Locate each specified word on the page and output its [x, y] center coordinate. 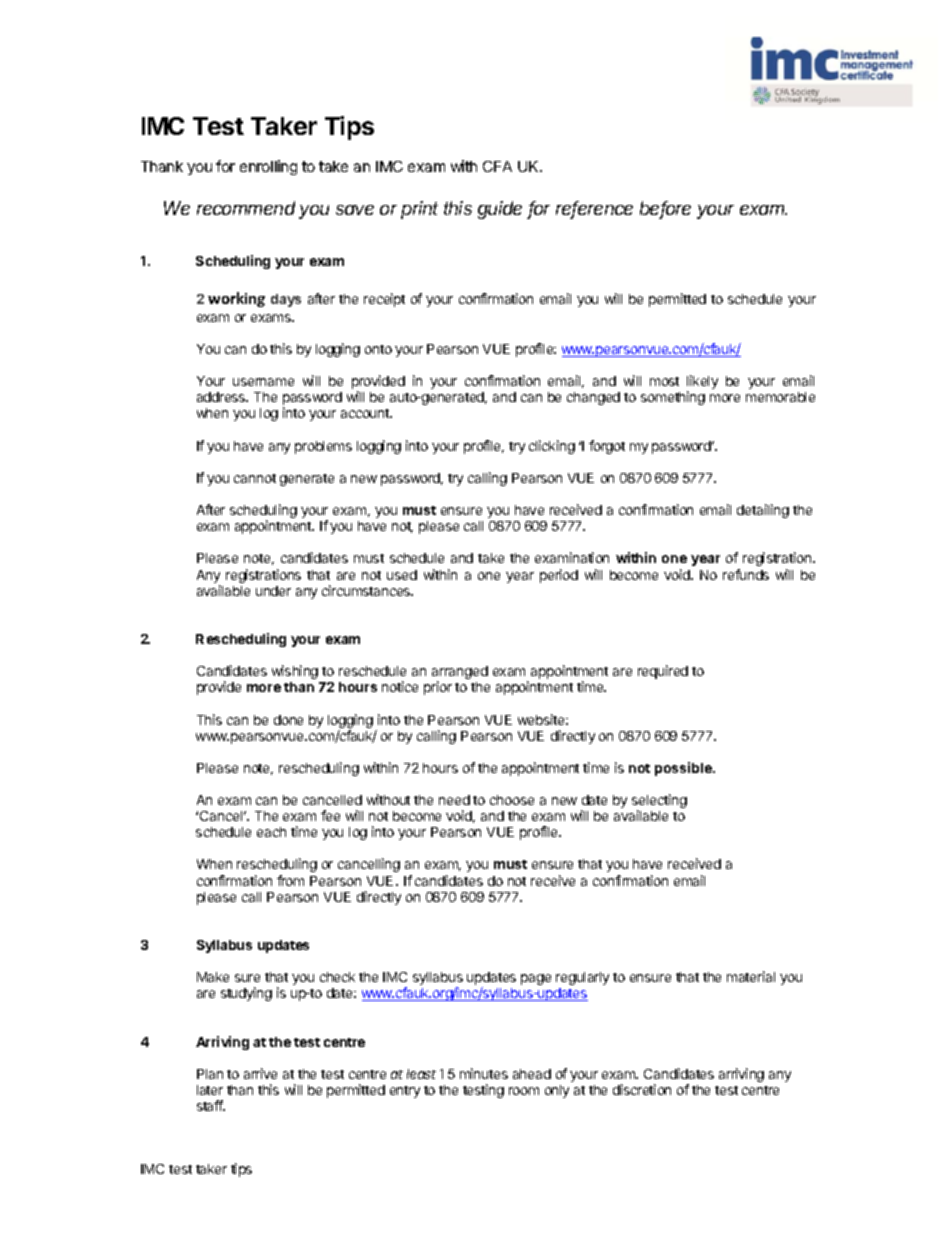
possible [684, 769]
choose [512, 800]
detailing [763, 511]
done [288, 720]
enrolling [268, 167]
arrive [260, 1073]
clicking [552, 447]
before [665, 209]
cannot [255, 478]
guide [500, 210]
